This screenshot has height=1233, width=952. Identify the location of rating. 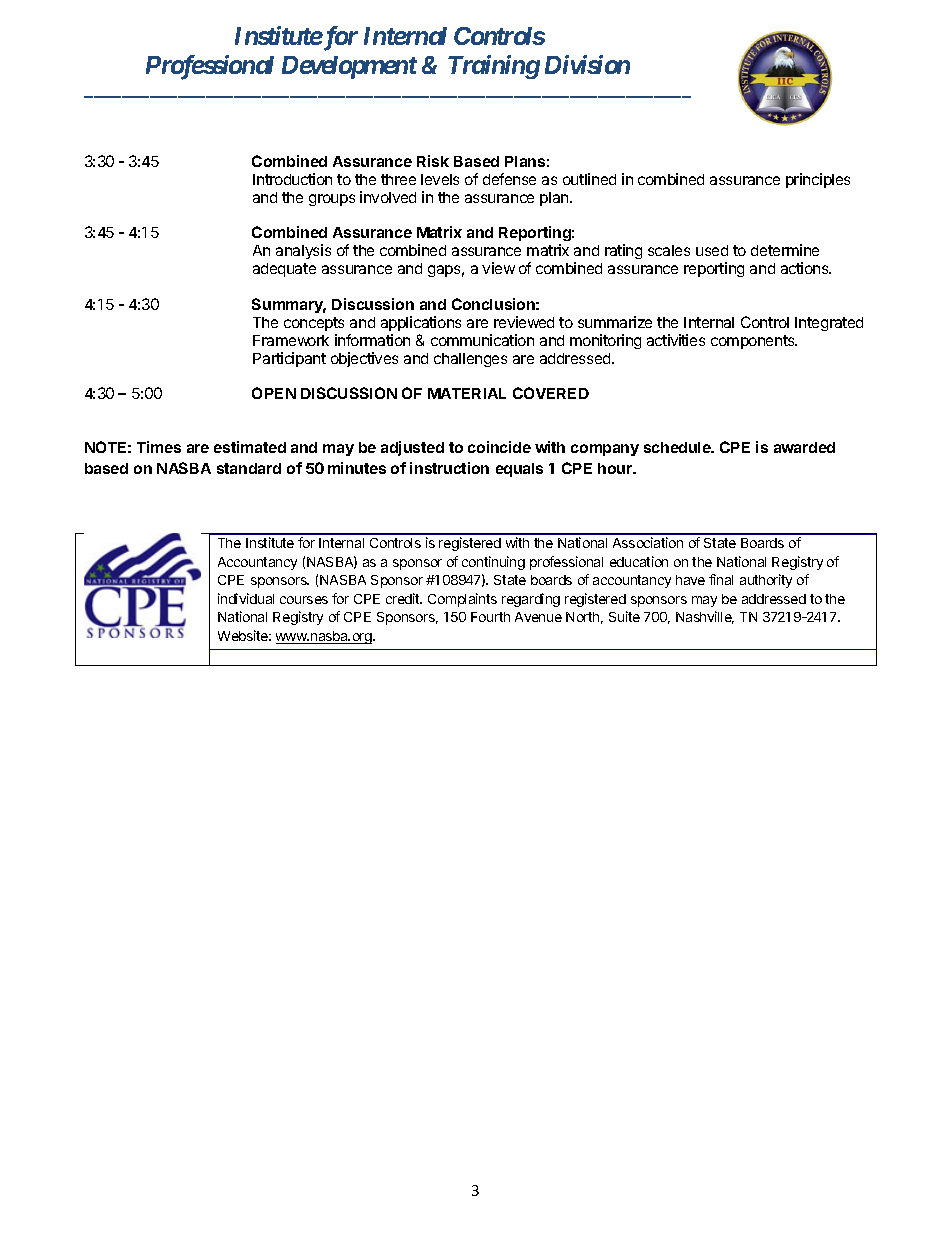
(623, 251).
